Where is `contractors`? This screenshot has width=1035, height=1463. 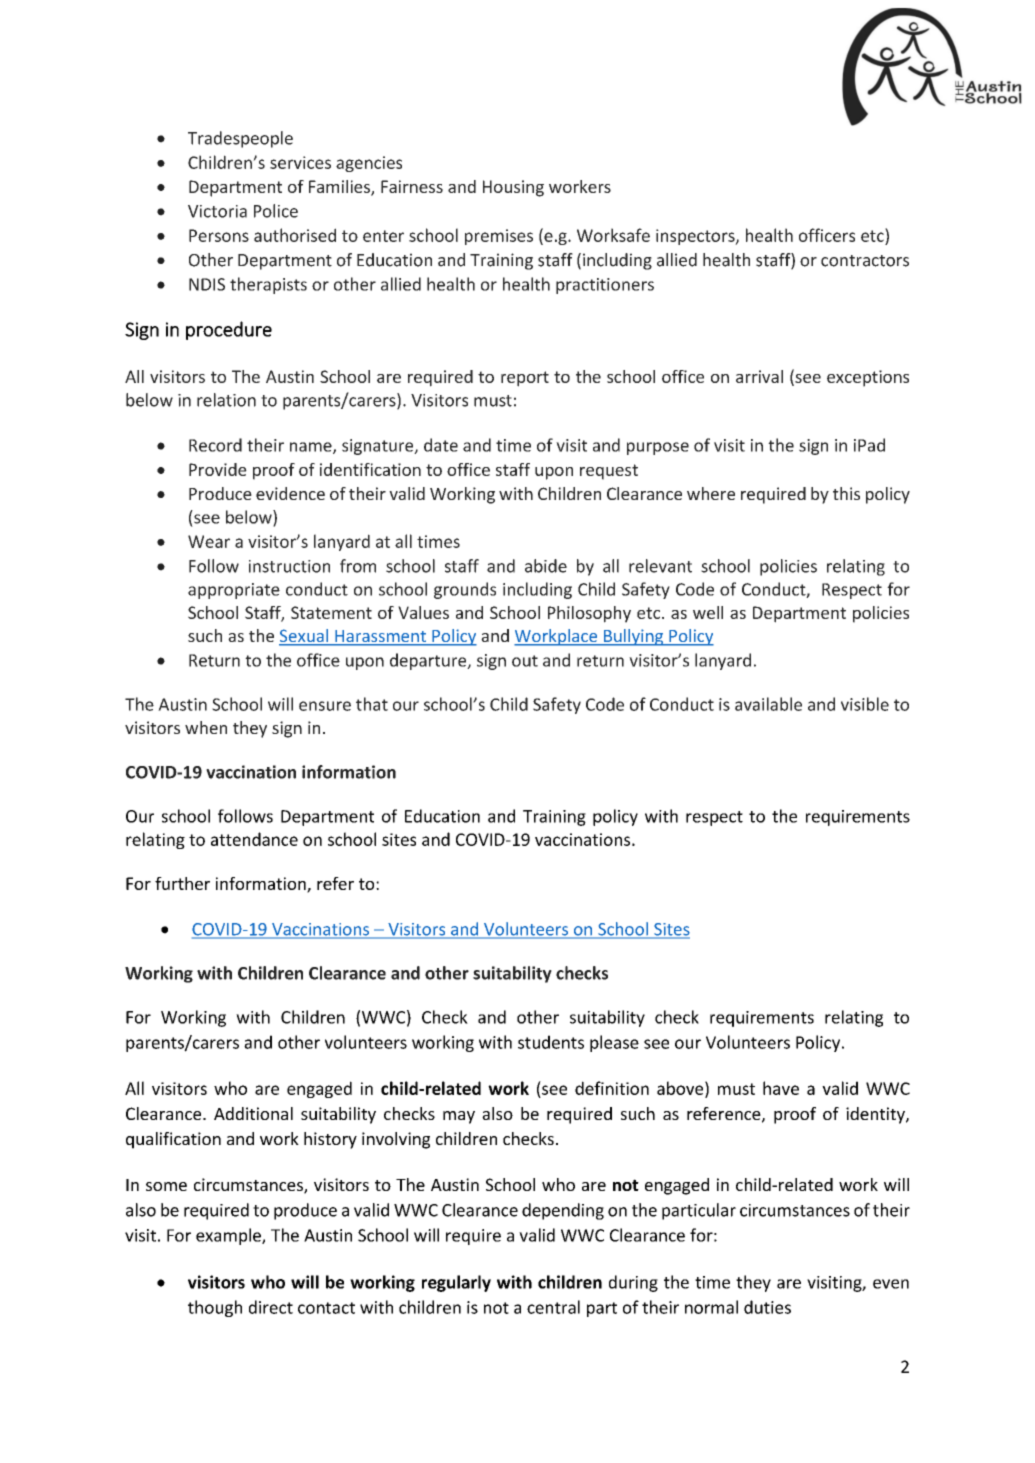
contractors is located at coordinates (865, 261).
